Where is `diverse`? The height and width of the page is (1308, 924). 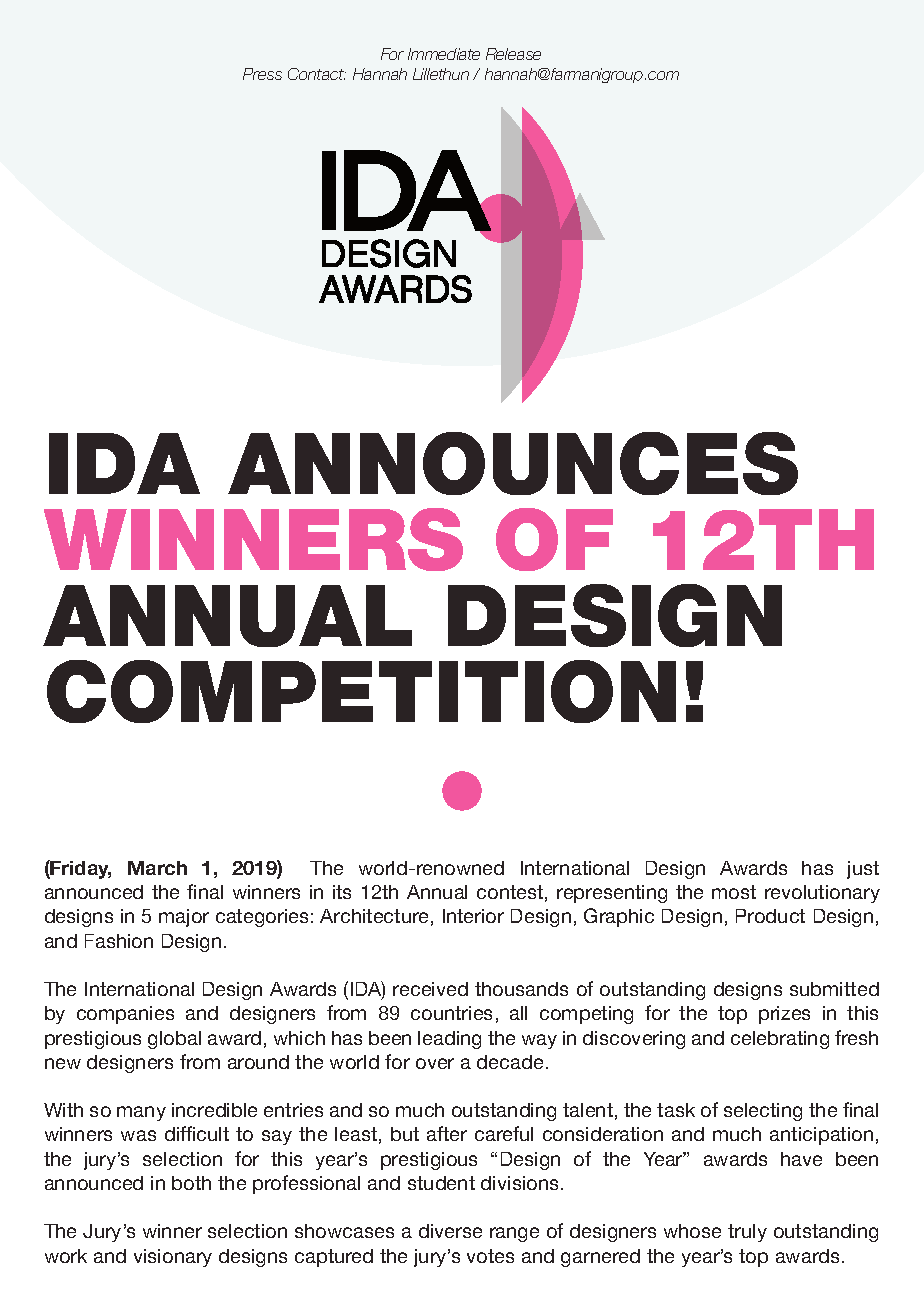 diverse is located at coordinates (450, 1231).
